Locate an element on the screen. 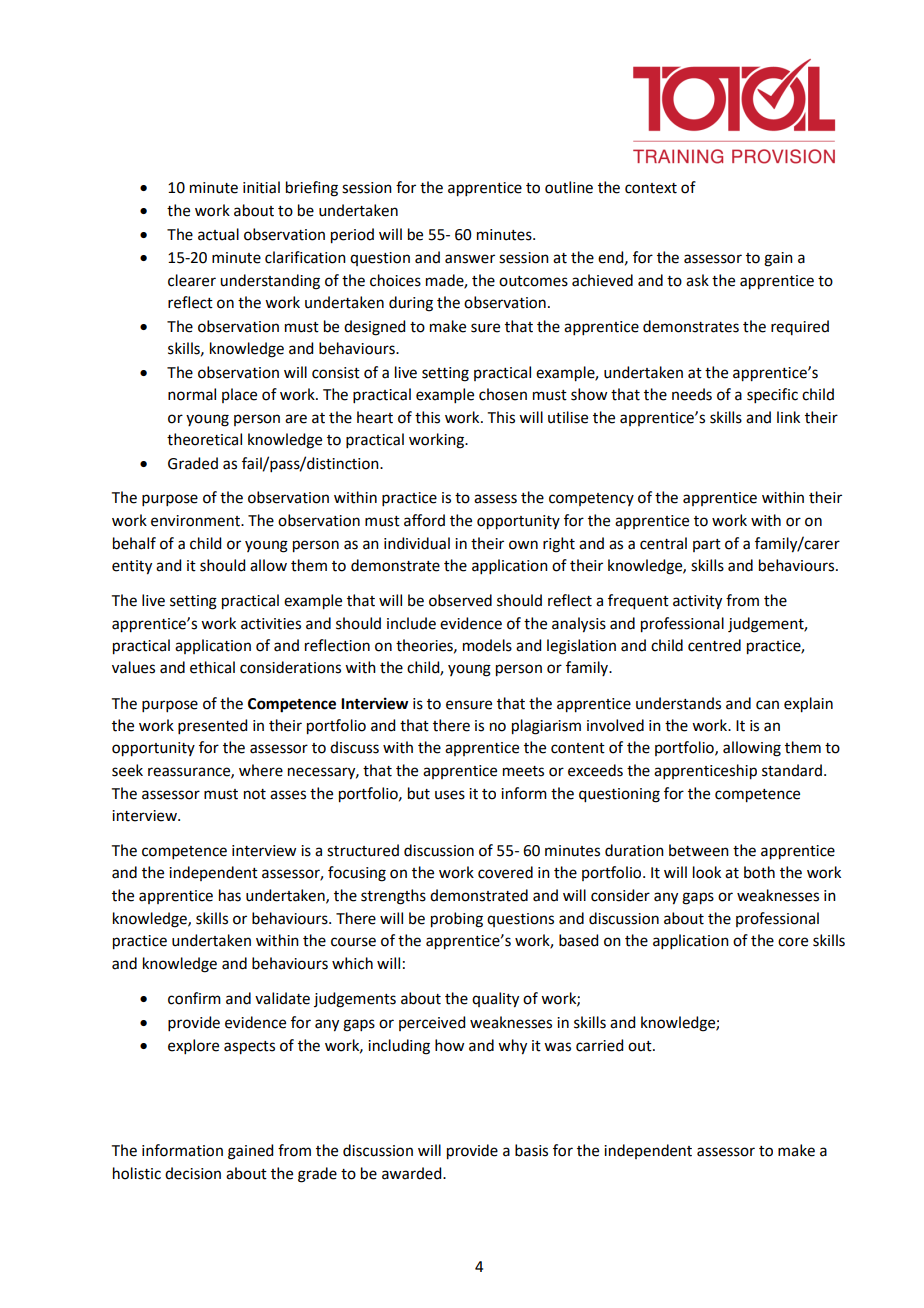 This screenshot has width=924, height=1308. answer is located at coordinates (470, 259).
